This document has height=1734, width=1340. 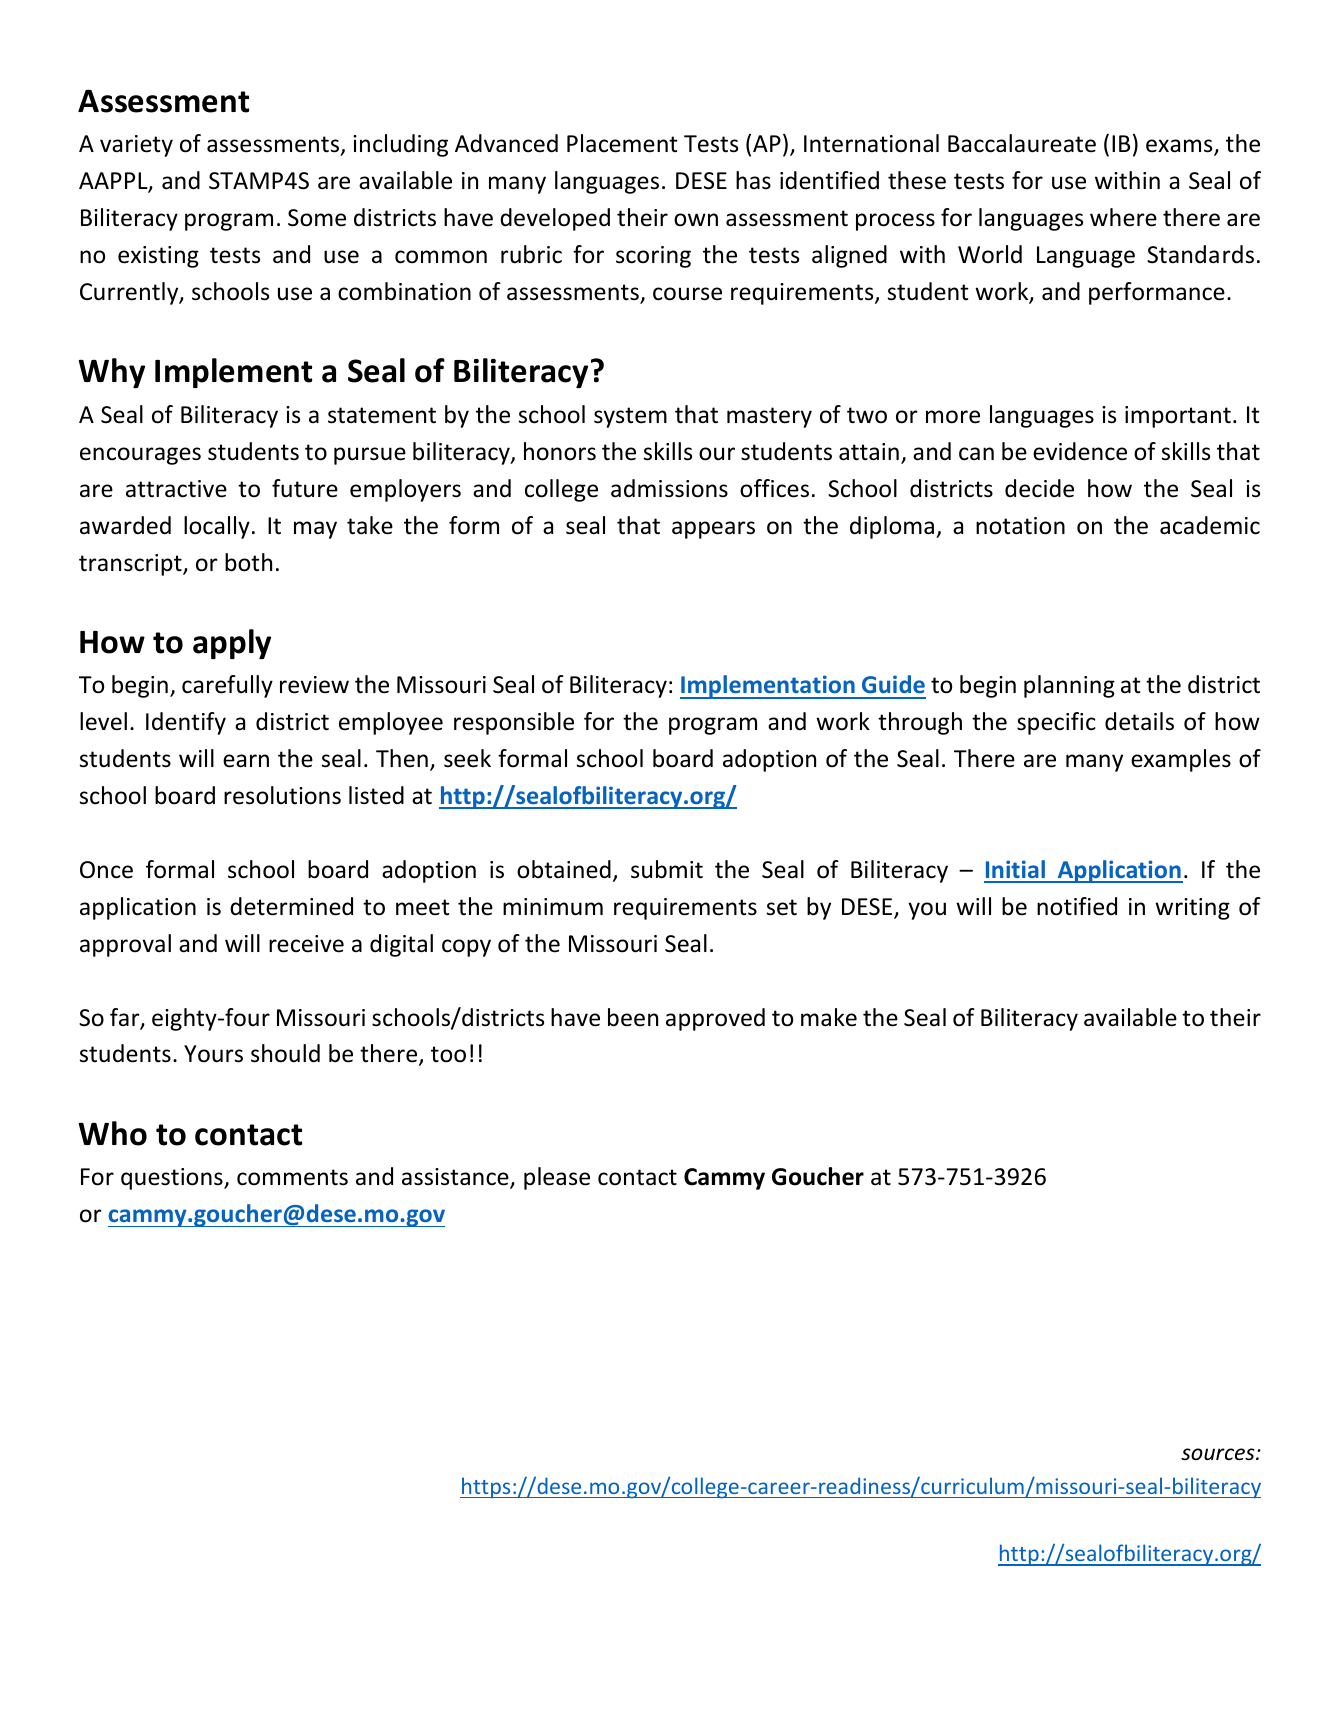 What do you see at coordinates (282, 795) in the document?
I see `resolutions` at bounding box center [282, 795].
